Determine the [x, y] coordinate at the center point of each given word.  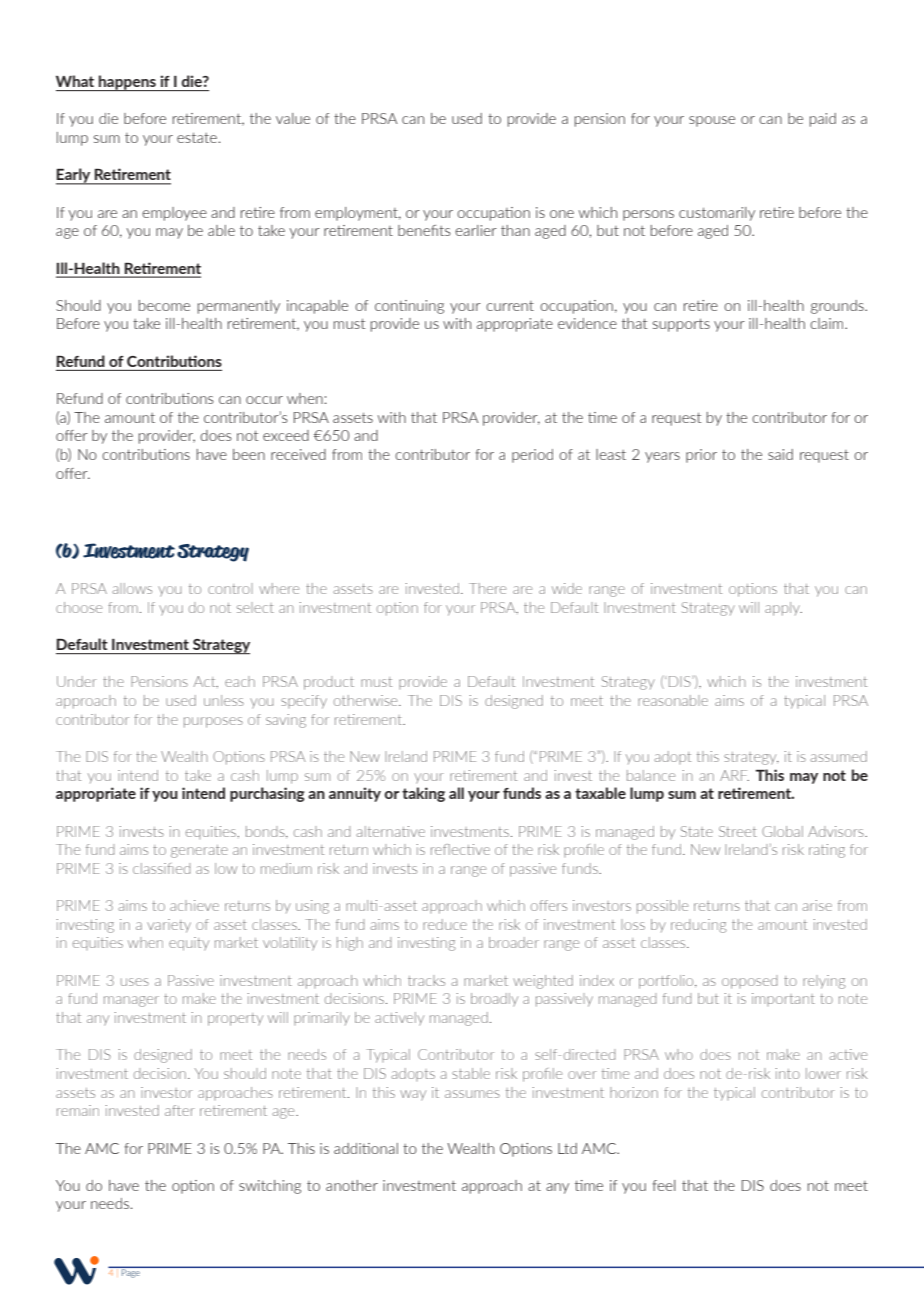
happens [127, 83]
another [352, 1185]
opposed [749, 982]
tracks [426, 980]
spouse [712, 121]
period [532, 456]
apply [783, 609]
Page [131, 1272]
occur [264, 400]
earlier [476, 230]
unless [224, 700]
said [780, 454]
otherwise [367, 700]
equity [189, 944]
